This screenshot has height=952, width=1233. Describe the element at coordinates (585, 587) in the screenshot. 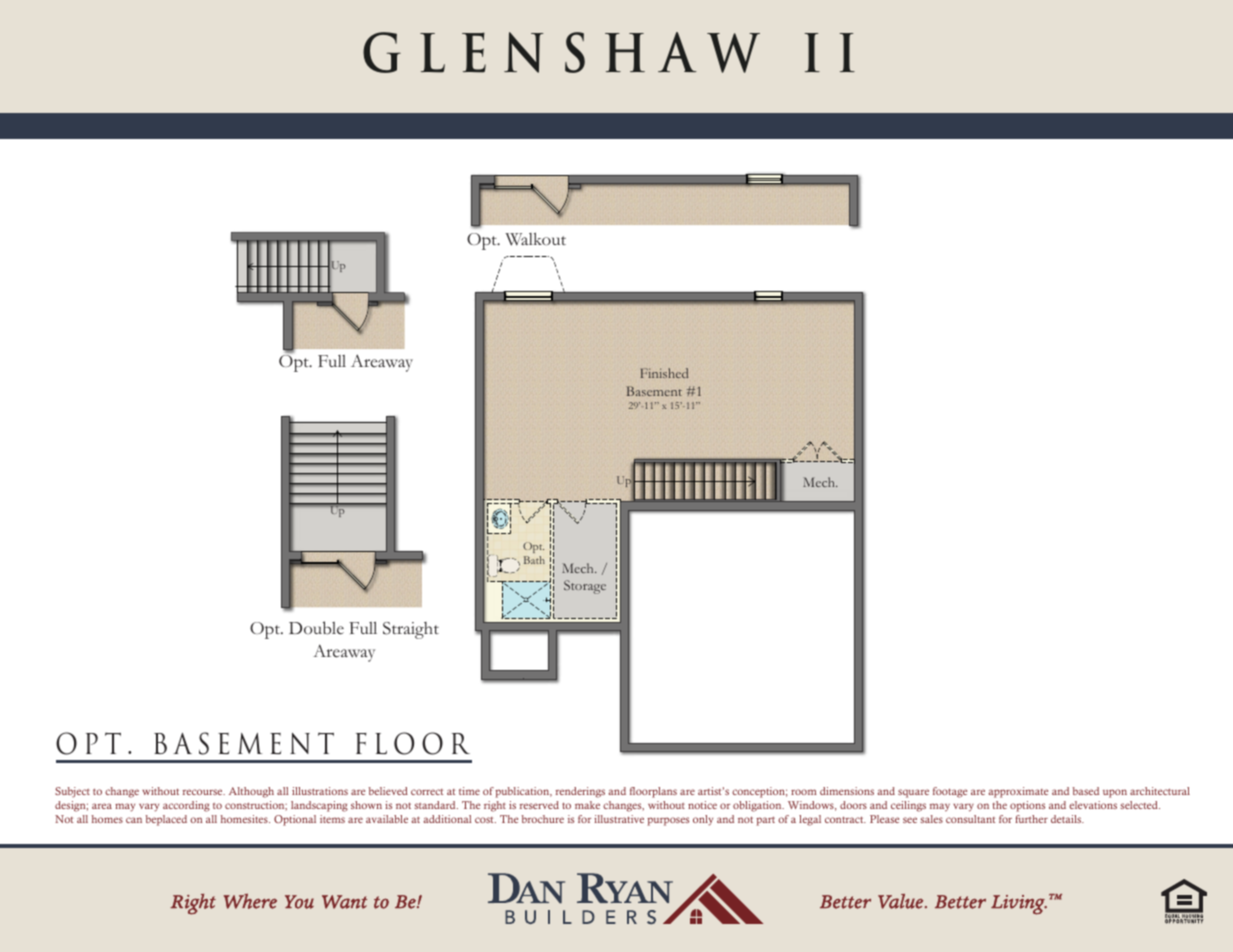

I see `Storage` at that location.
